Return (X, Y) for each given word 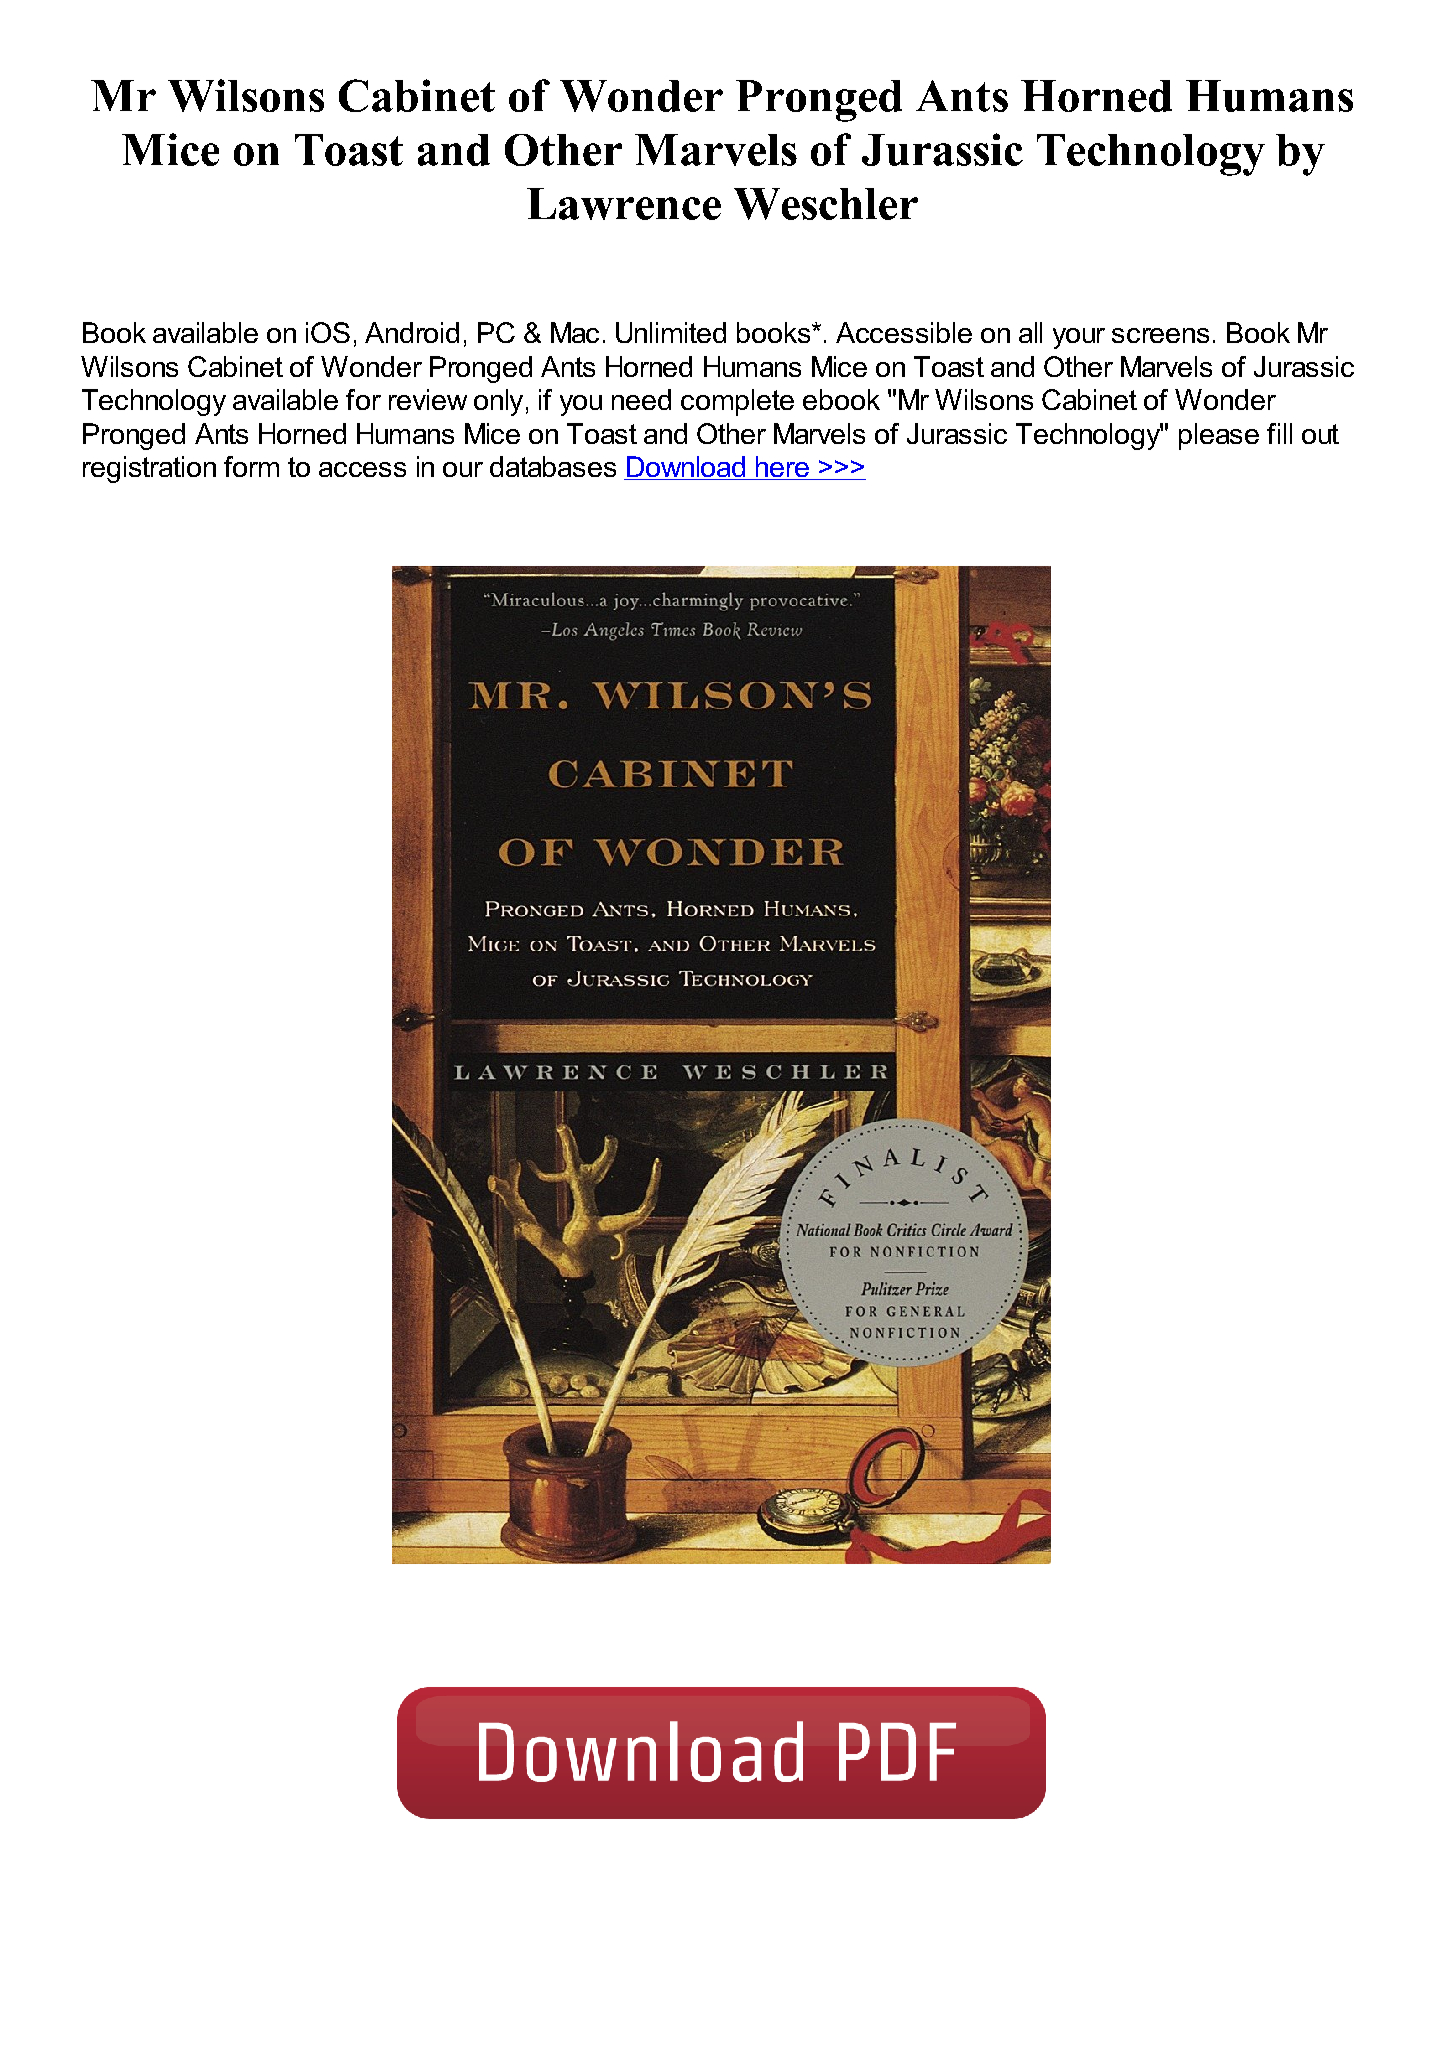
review (428, 399)
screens (1160, 335)
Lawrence (624, 204)
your (1079, 338)
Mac (575, 332)
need (641, 399)
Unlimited (671, 332)
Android (412, 332)
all (1030, 332)
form (251, 466)
